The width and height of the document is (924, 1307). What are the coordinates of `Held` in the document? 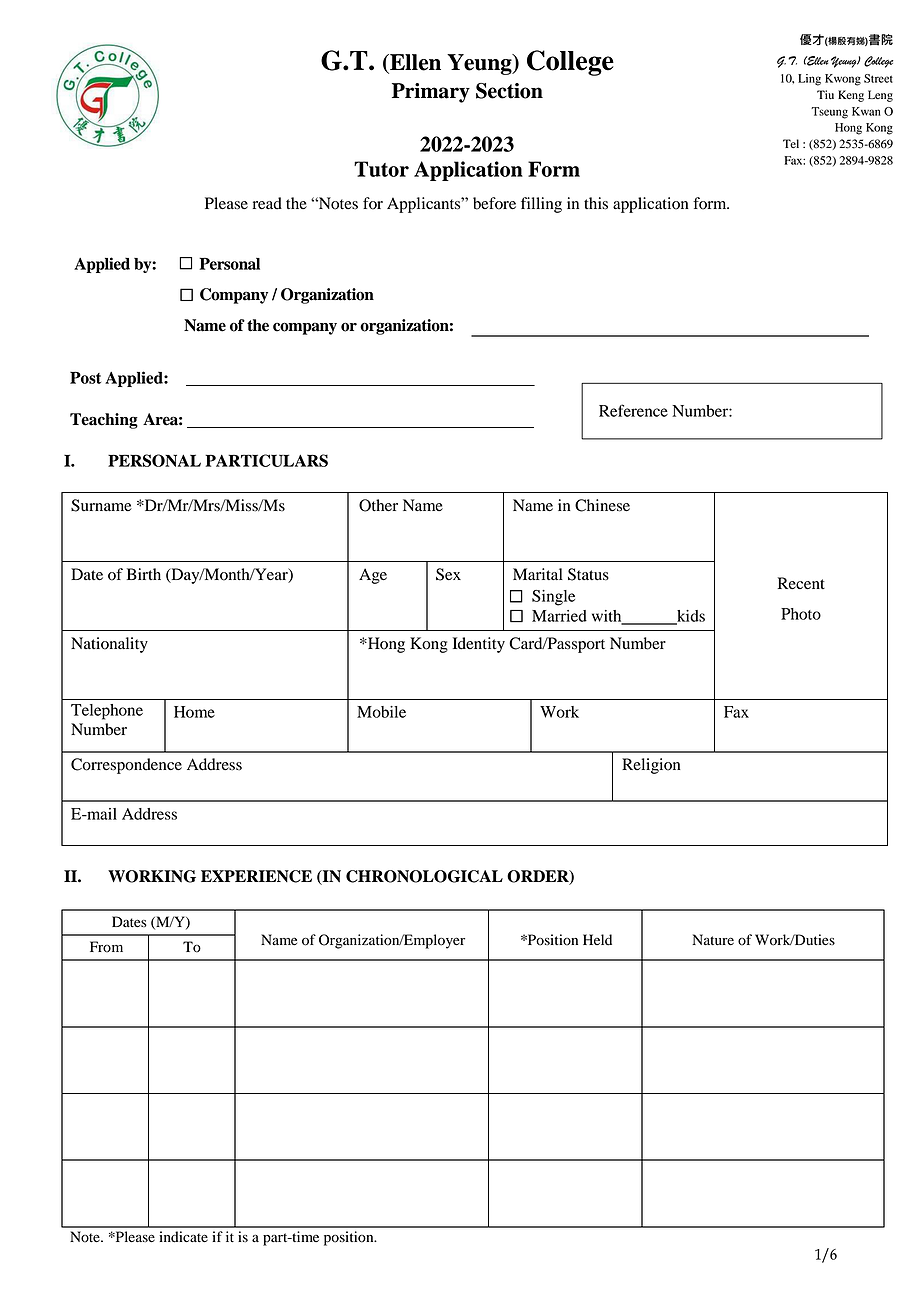 It's located at (597, 940).
